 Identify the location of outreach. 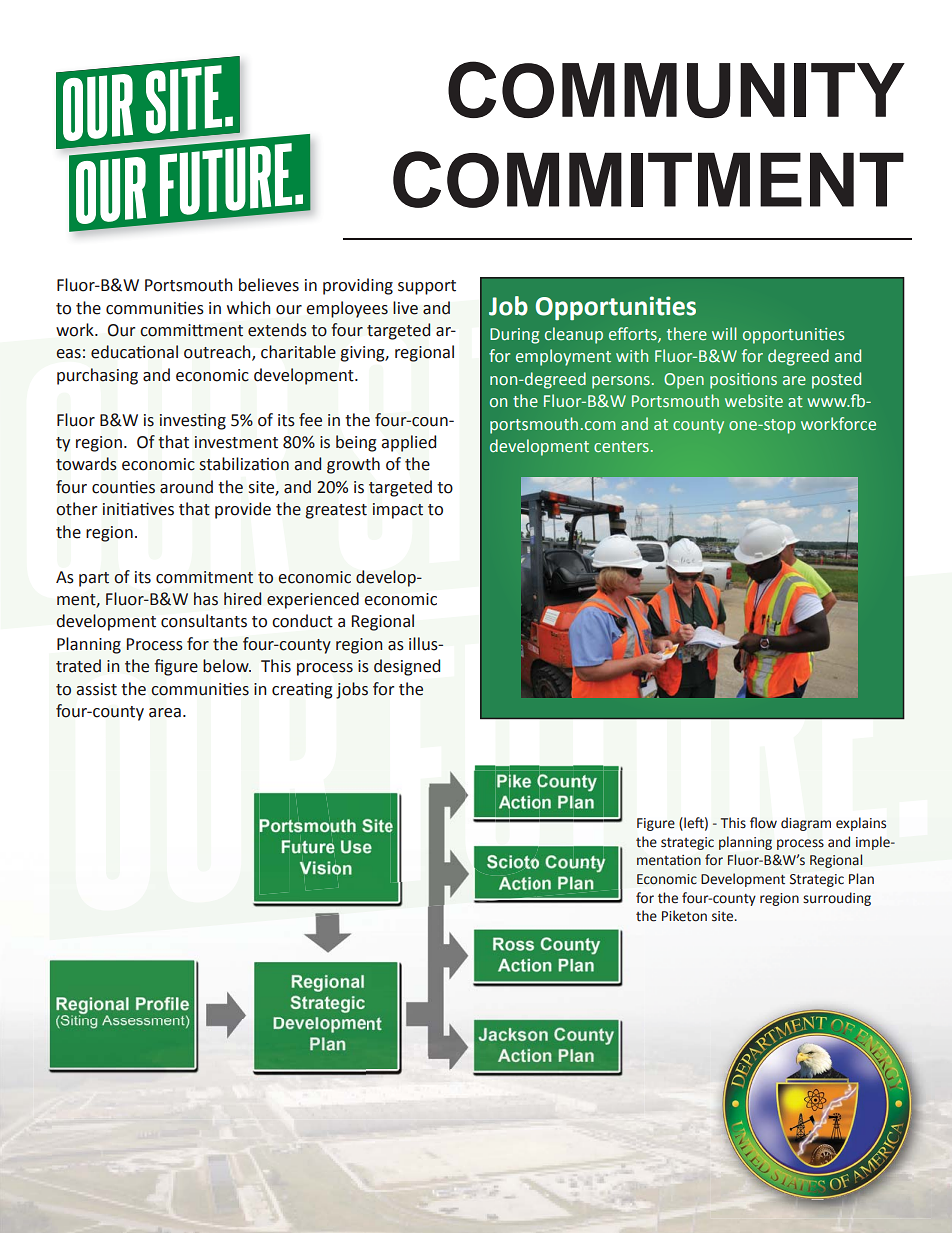
(218, 353).
